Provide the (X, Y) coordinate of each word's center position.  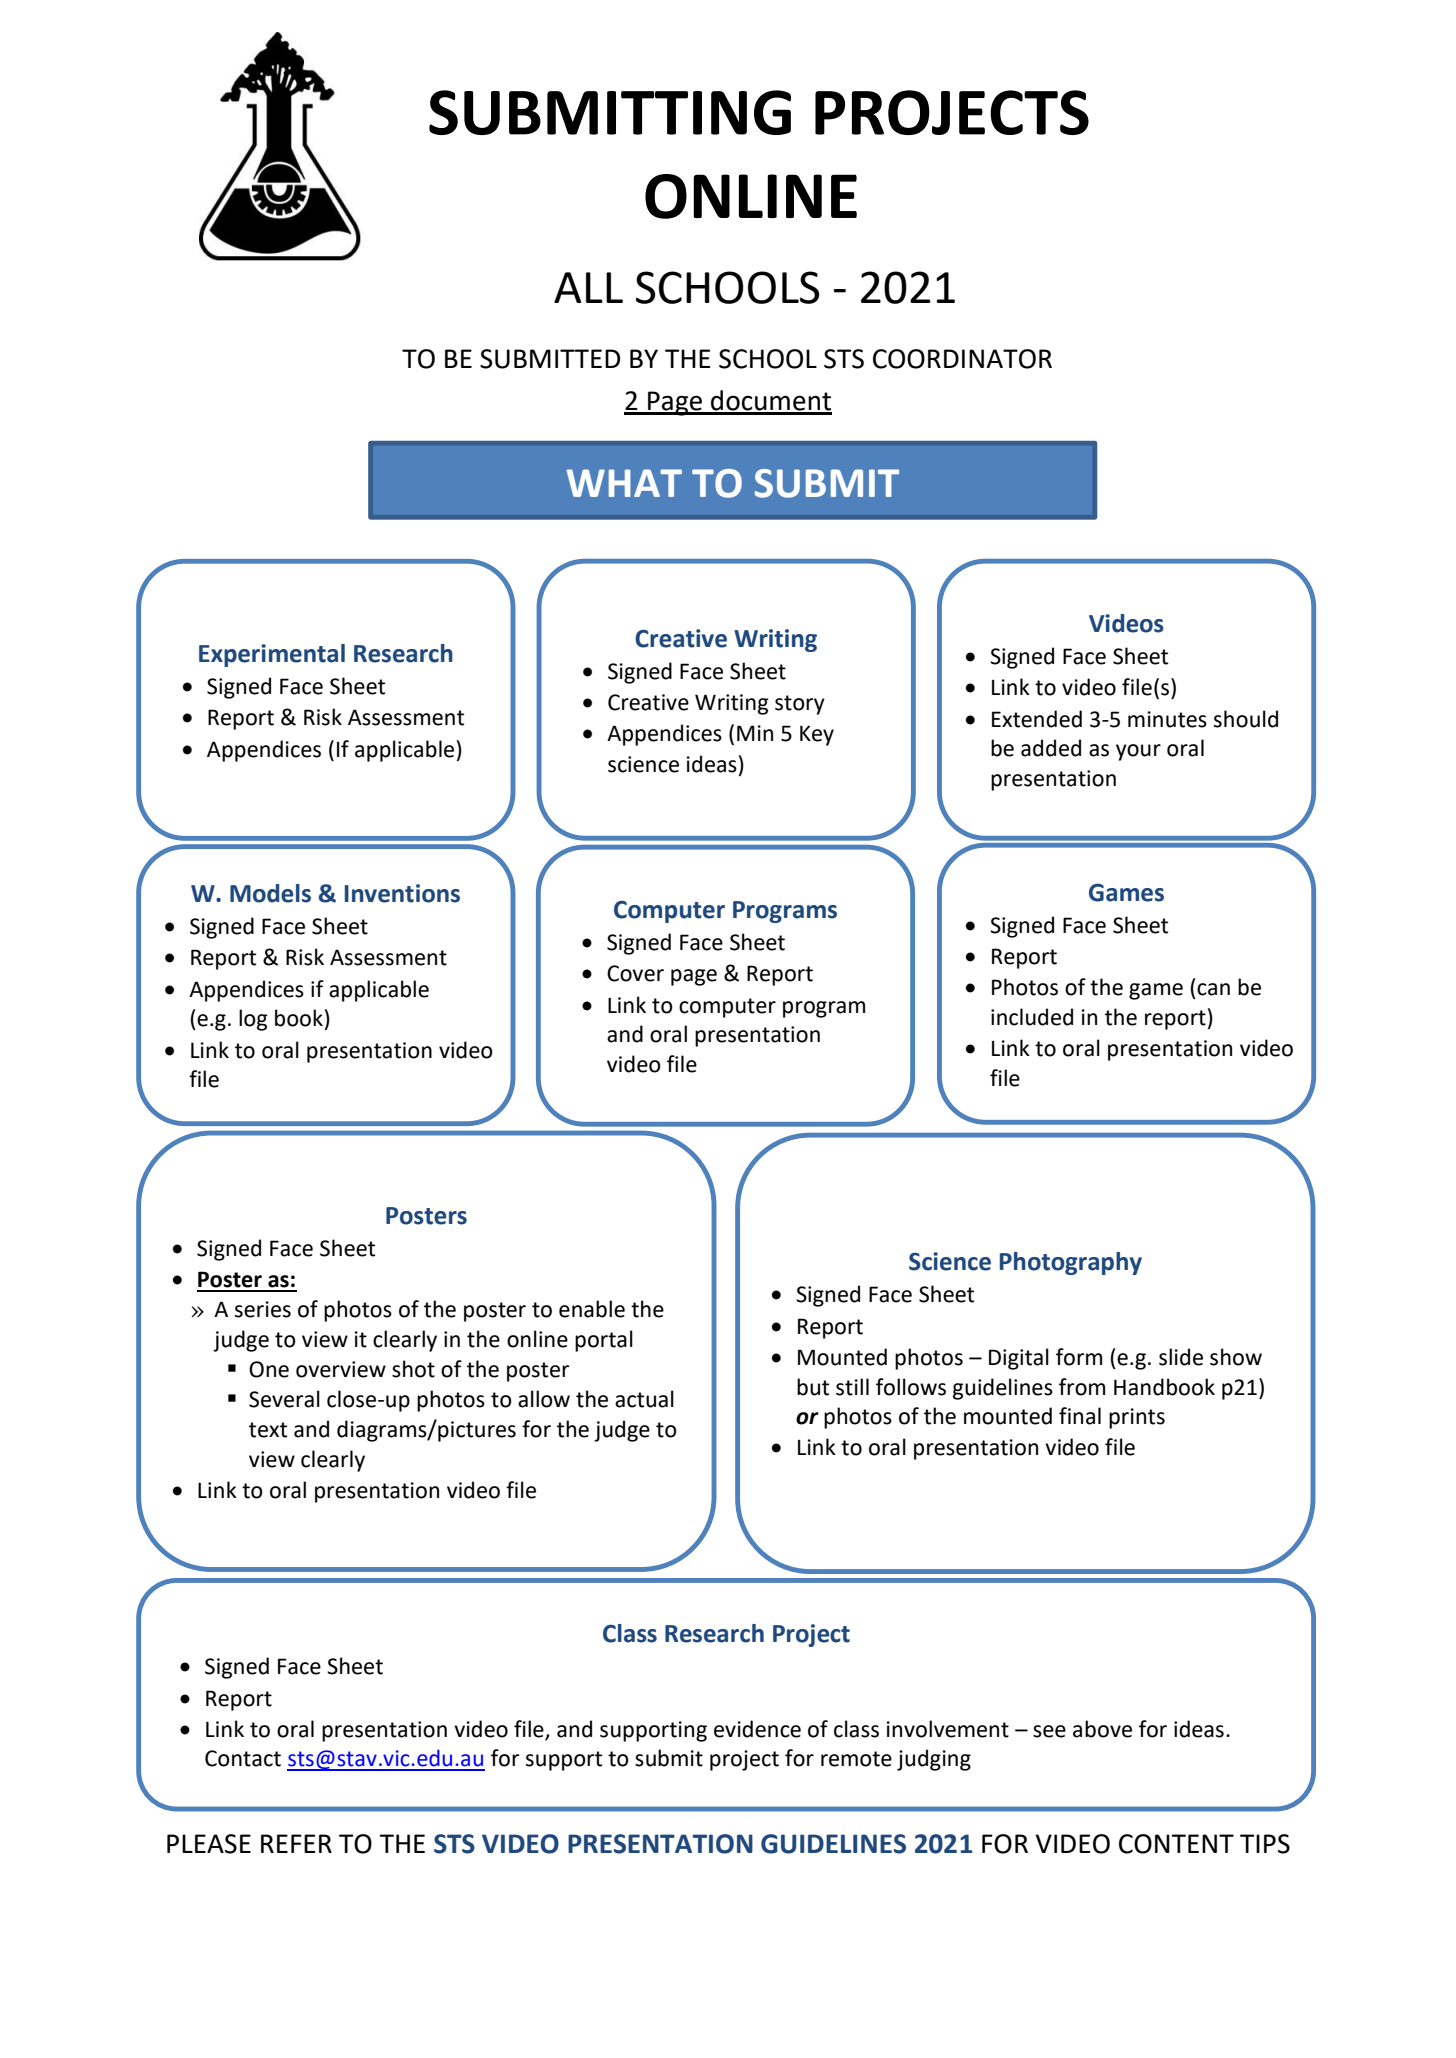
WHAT (624, 483)
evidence (757, 1729)
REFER (296, 1843)
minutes (1167, 719)
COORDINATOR (962, 359)
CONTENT (1176, 1844)
